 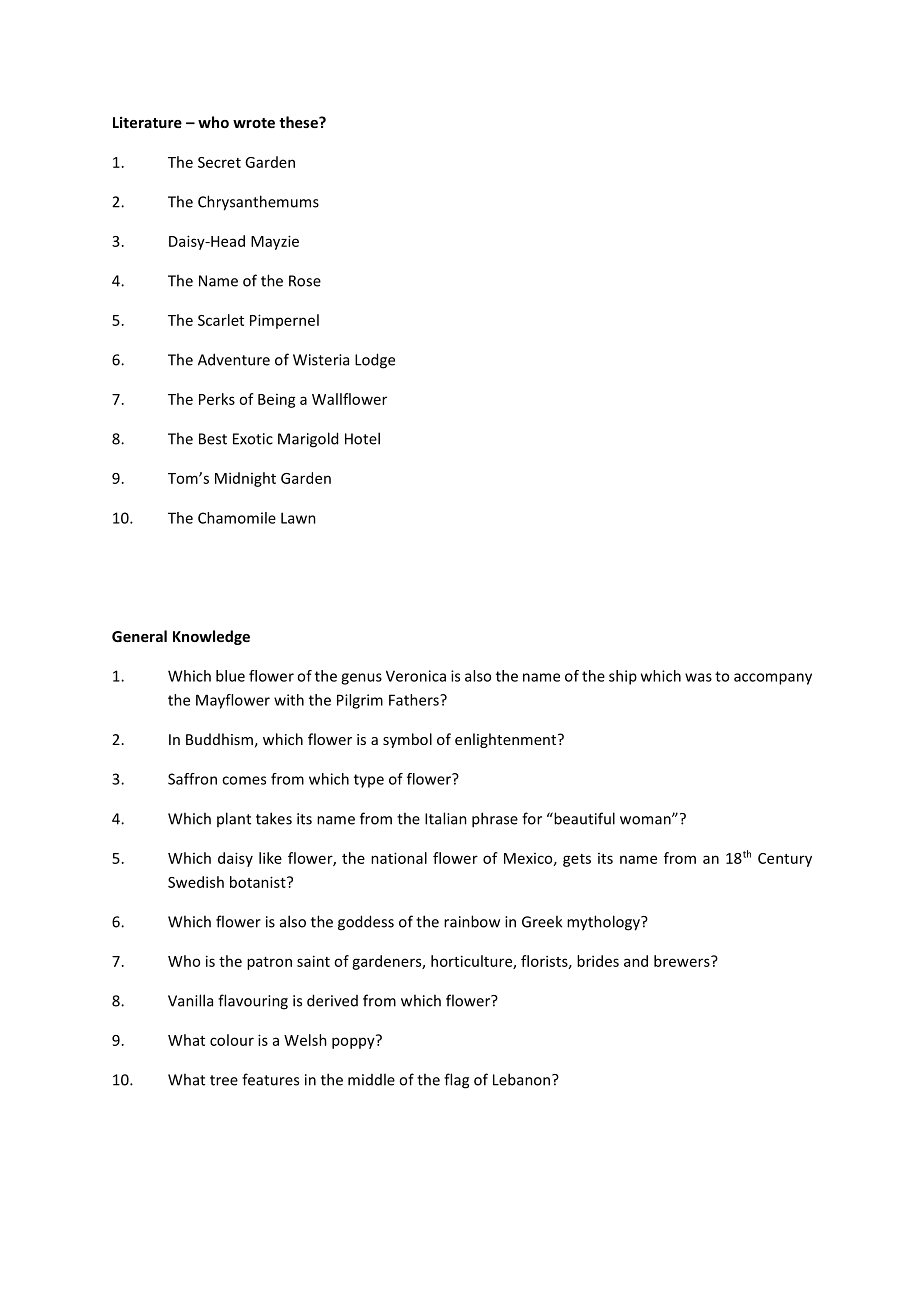 I want to click on flag, so click(x=456, y=1081).
